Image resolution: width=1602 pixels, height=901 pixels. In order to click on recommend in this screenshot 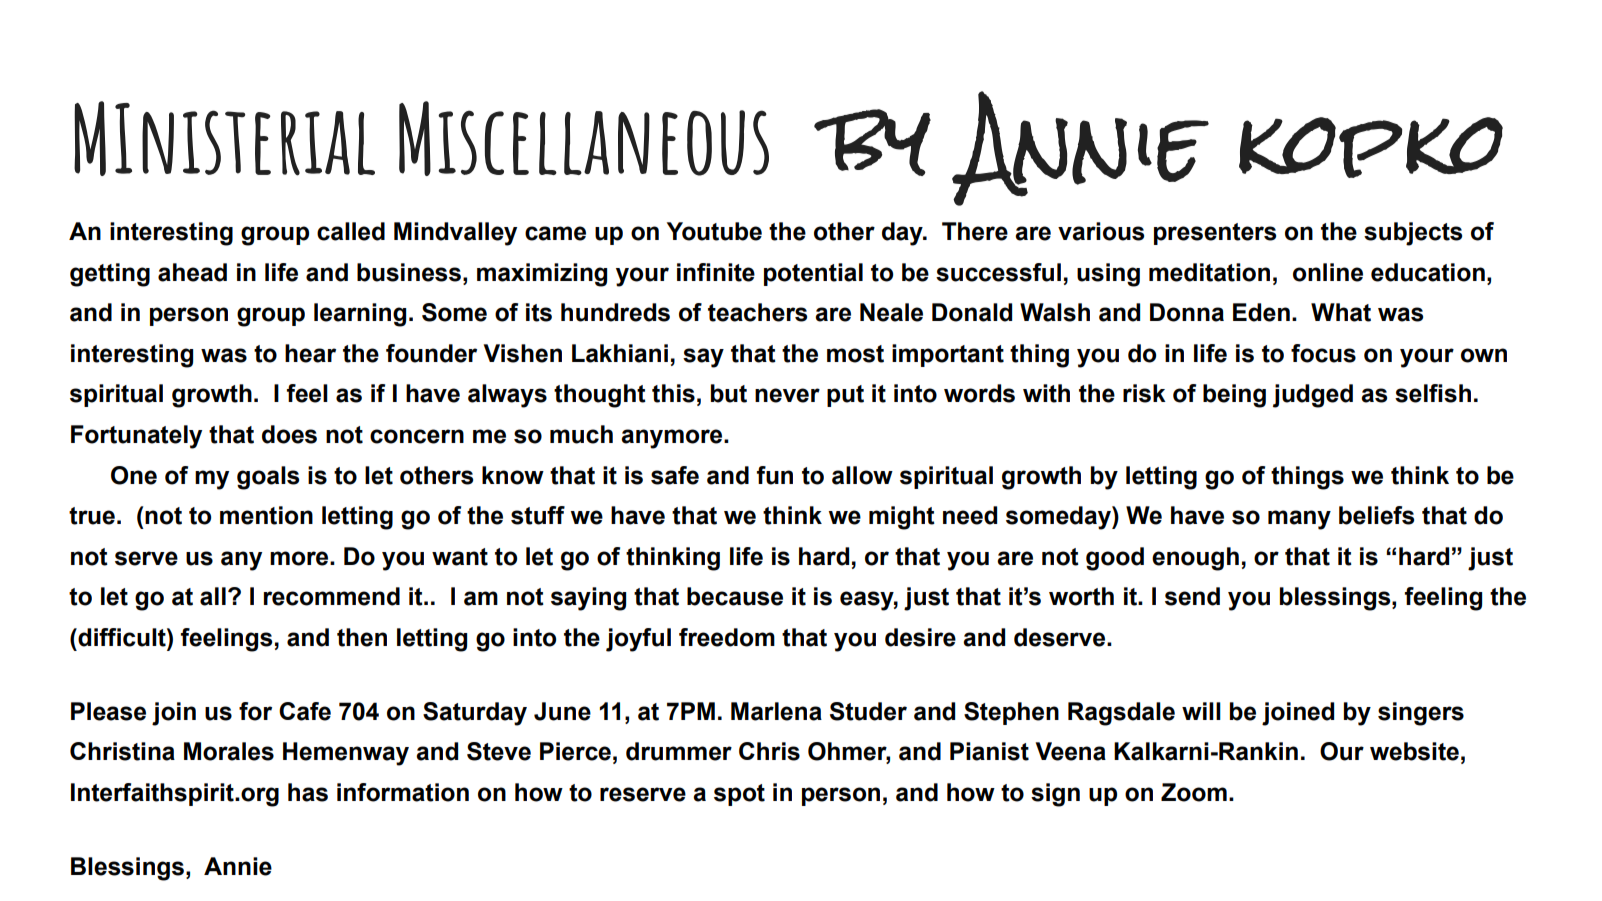, I will do `click(332, 596)`.
